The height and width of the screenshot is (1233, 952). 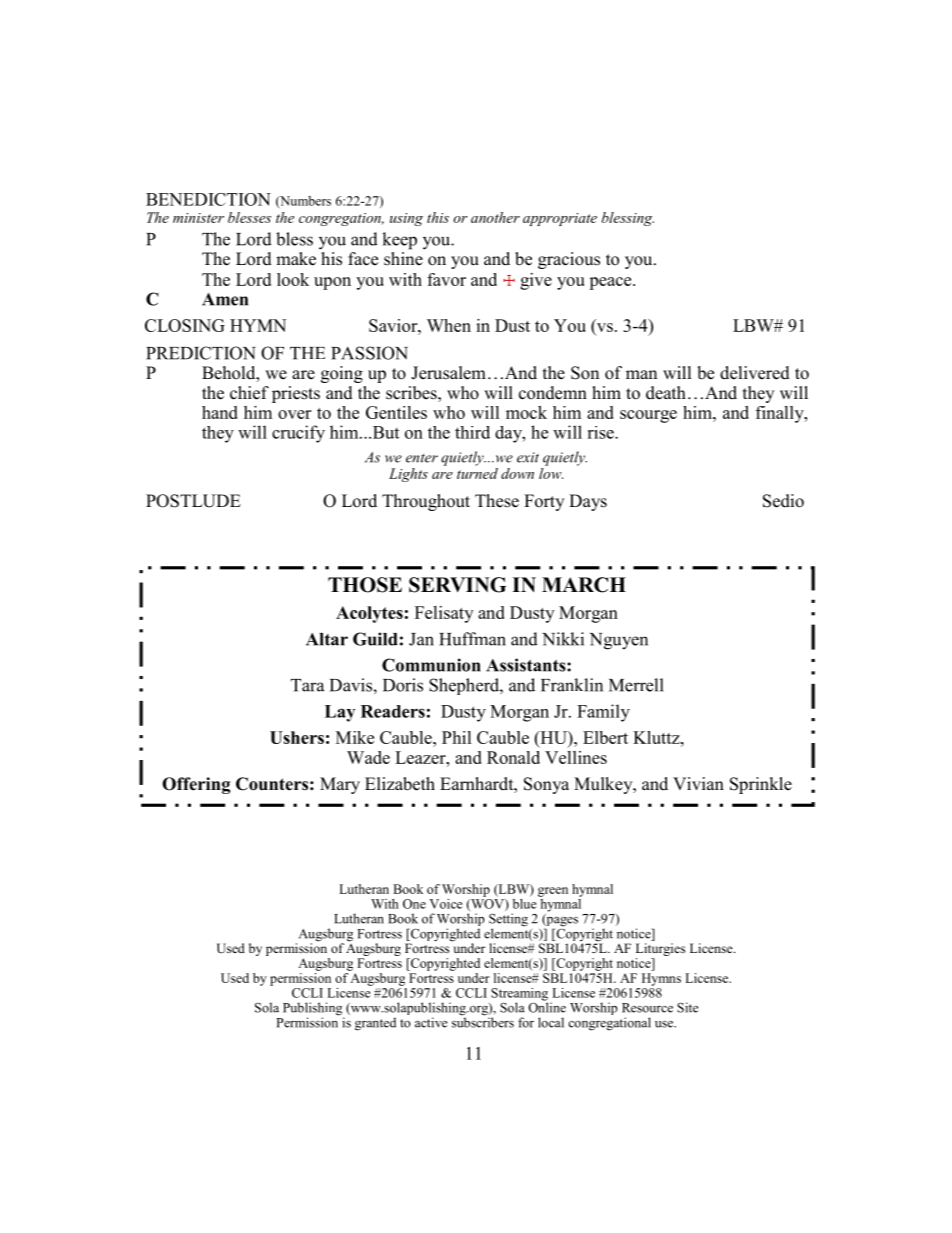 What do you see at coordinates (495, 217) in the screenshot?
I see `another` at bounding box center [495, 217].
